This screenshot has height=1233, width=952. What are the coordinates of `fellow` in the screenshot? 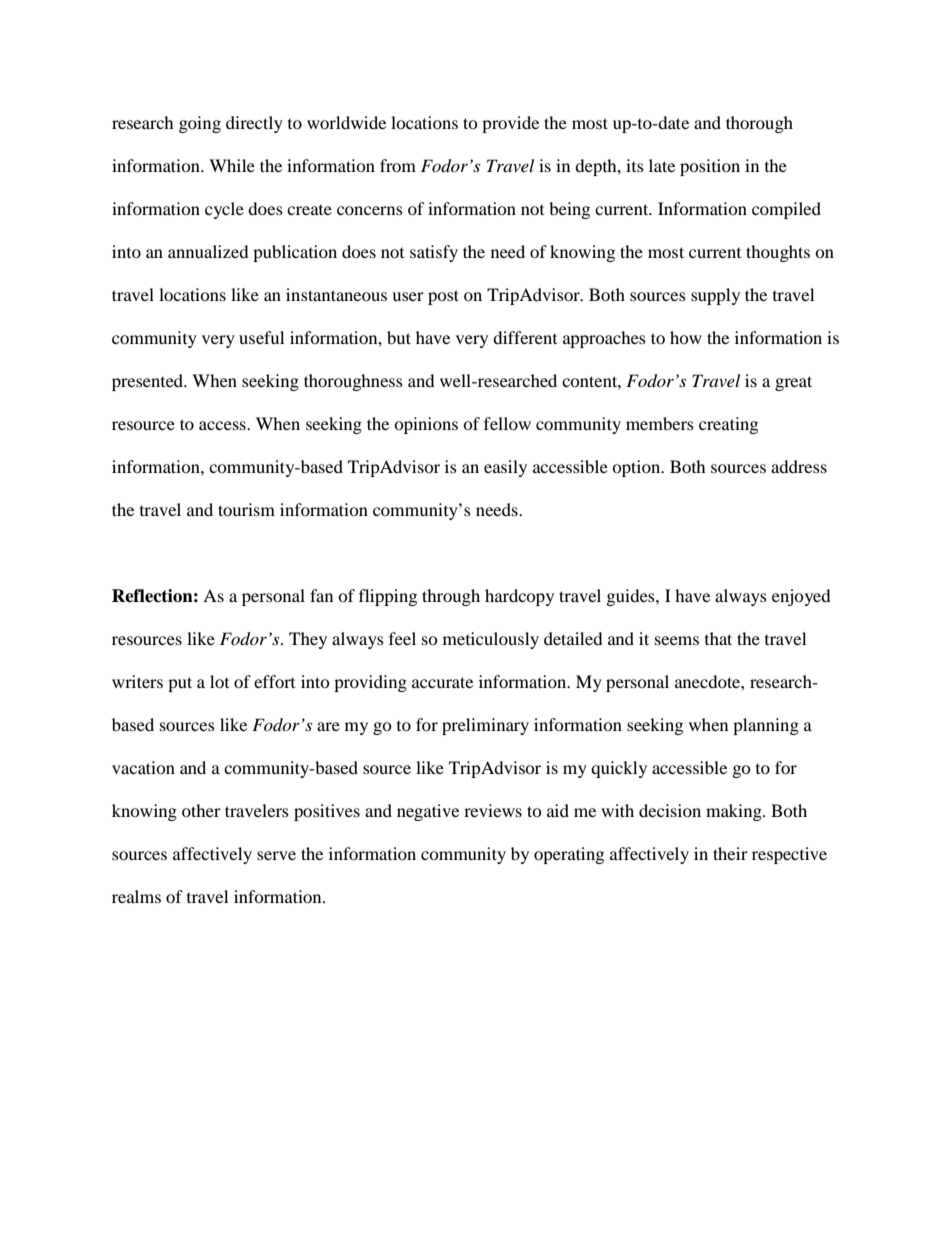 It's located at (507, 423).
